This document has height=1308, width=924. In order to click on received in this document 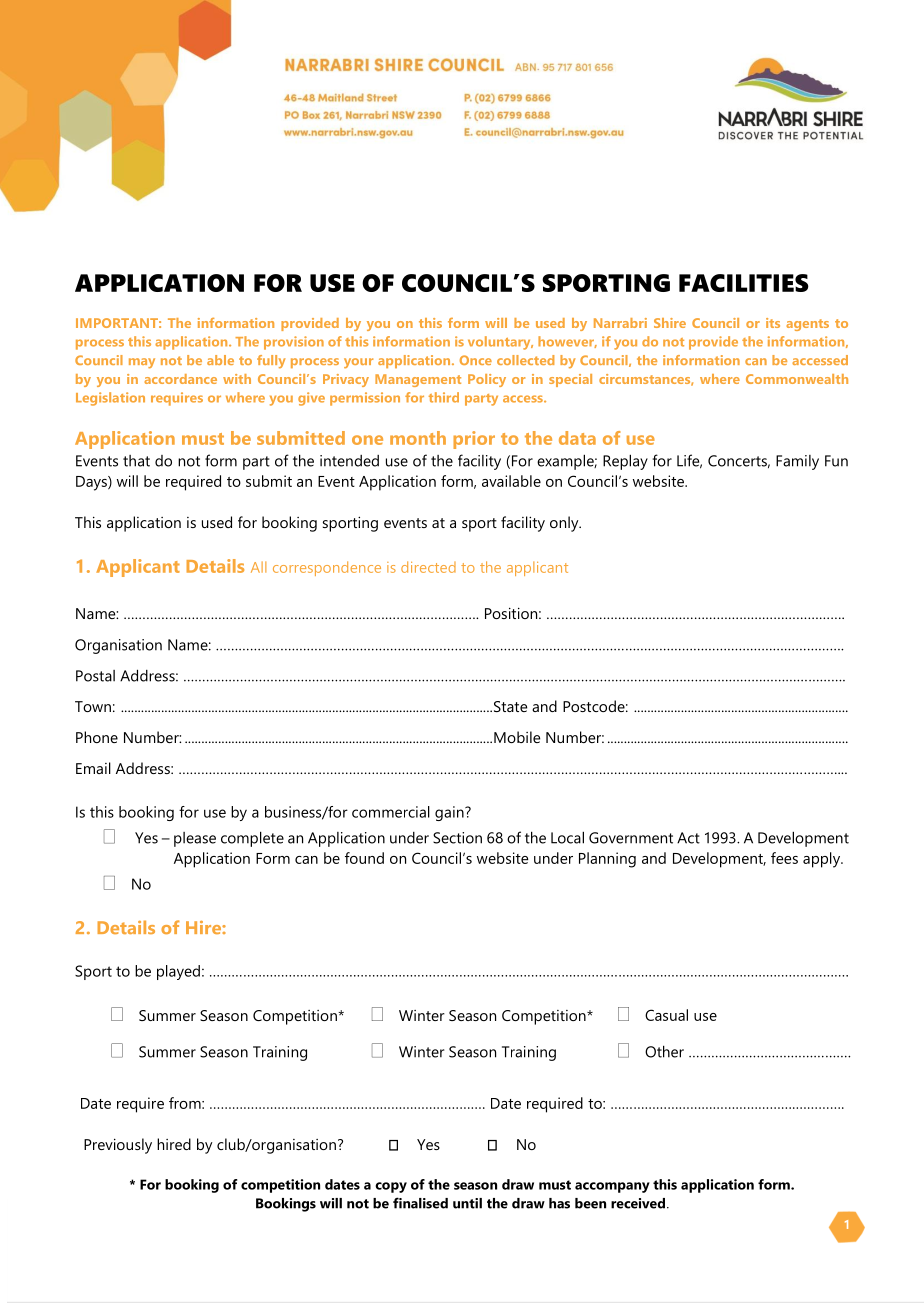, I will do `click(638, 1203)`.
